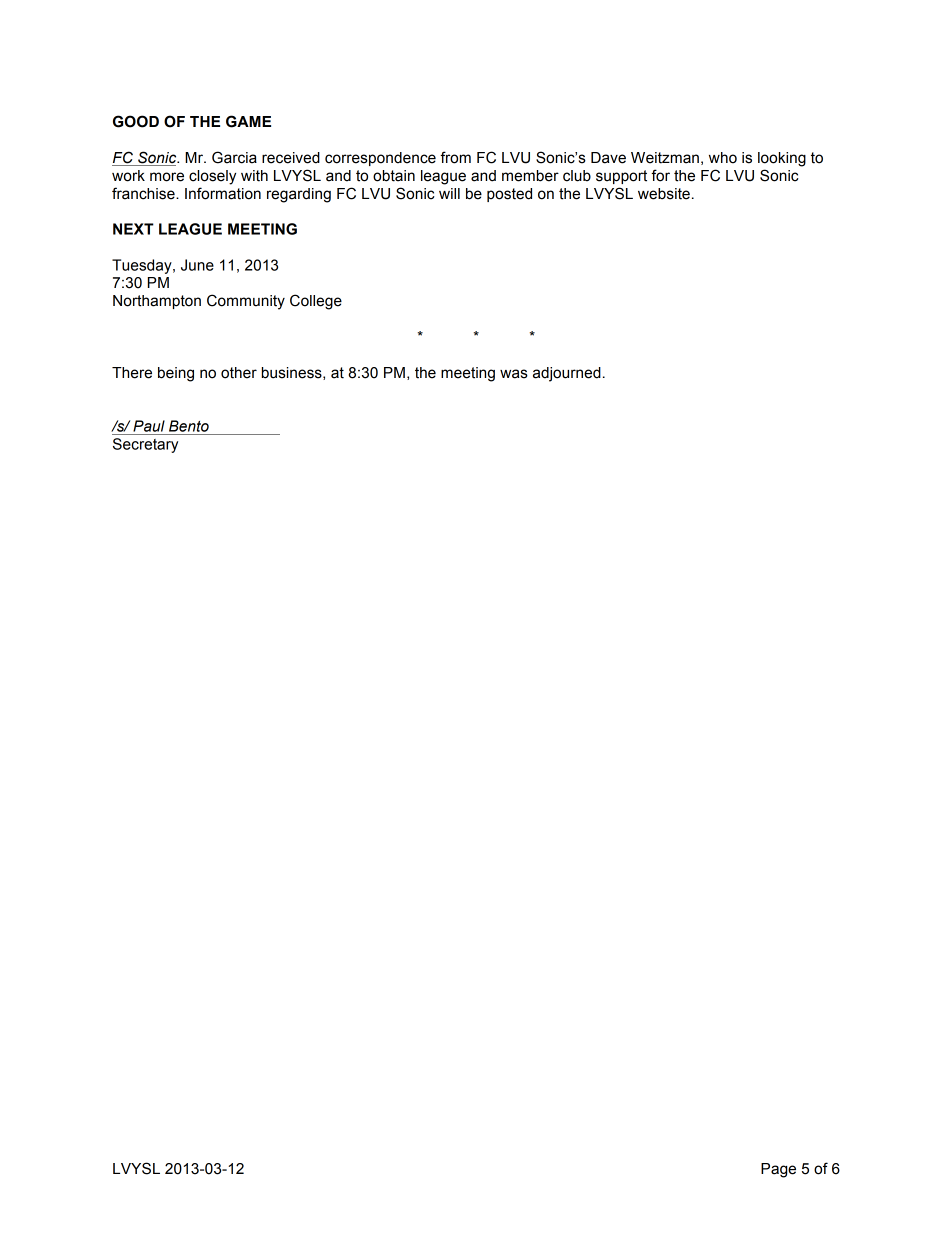 The image size is (952, 1233). What do you see at coordinates (723, 158) in the page?
I see `who` at bounding box center [723, 158].
